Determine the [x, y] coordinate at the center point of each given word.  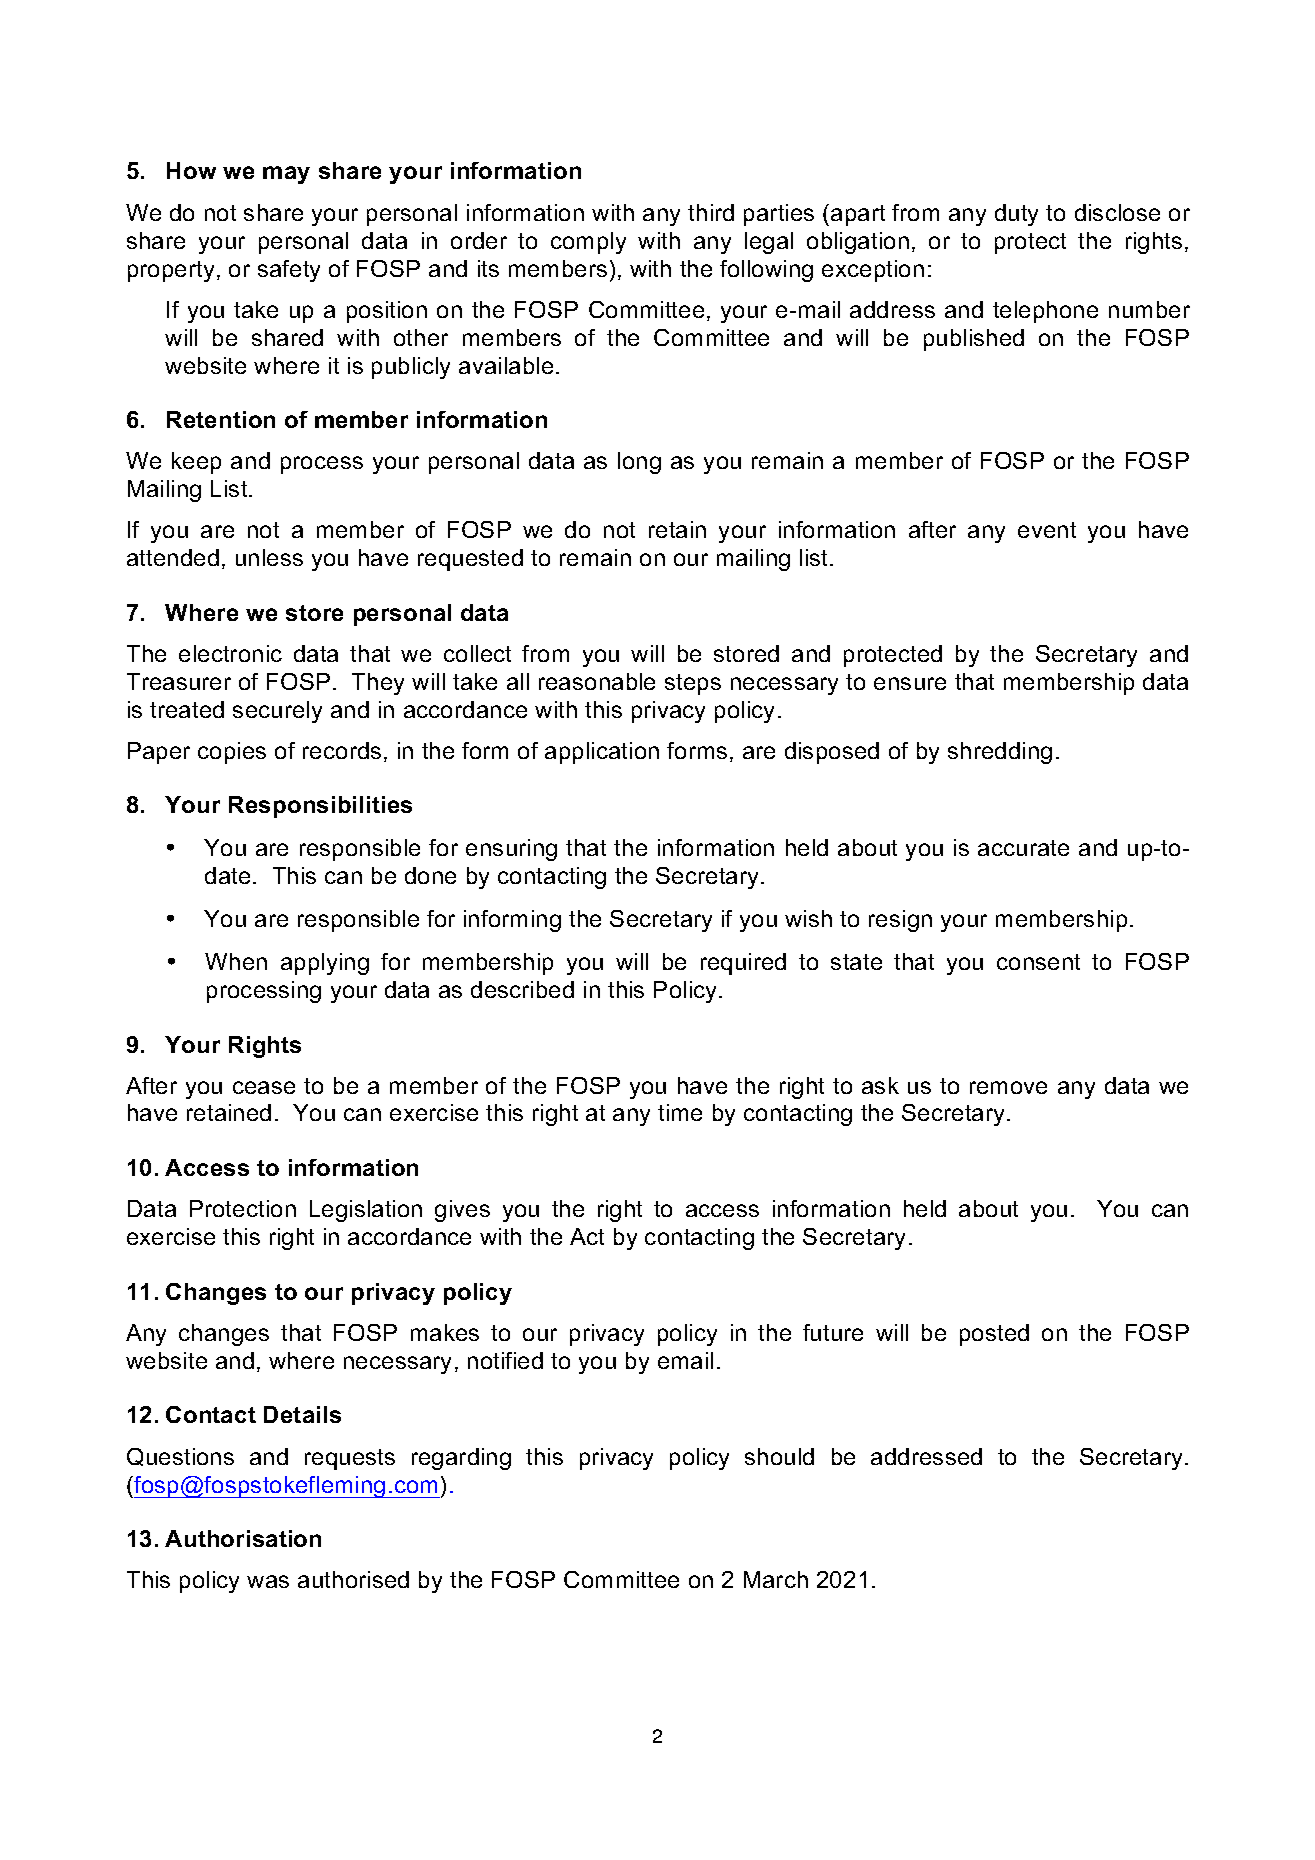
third [711, 212]
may [286, 175]
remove [1008, 1087]
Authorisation [243, 1538]
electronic [230, 653]
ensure [910, 683]
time [680, 1112]
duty [1016, 215]
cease [264, 1087]
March [776, 1579]
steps [693, 684]
